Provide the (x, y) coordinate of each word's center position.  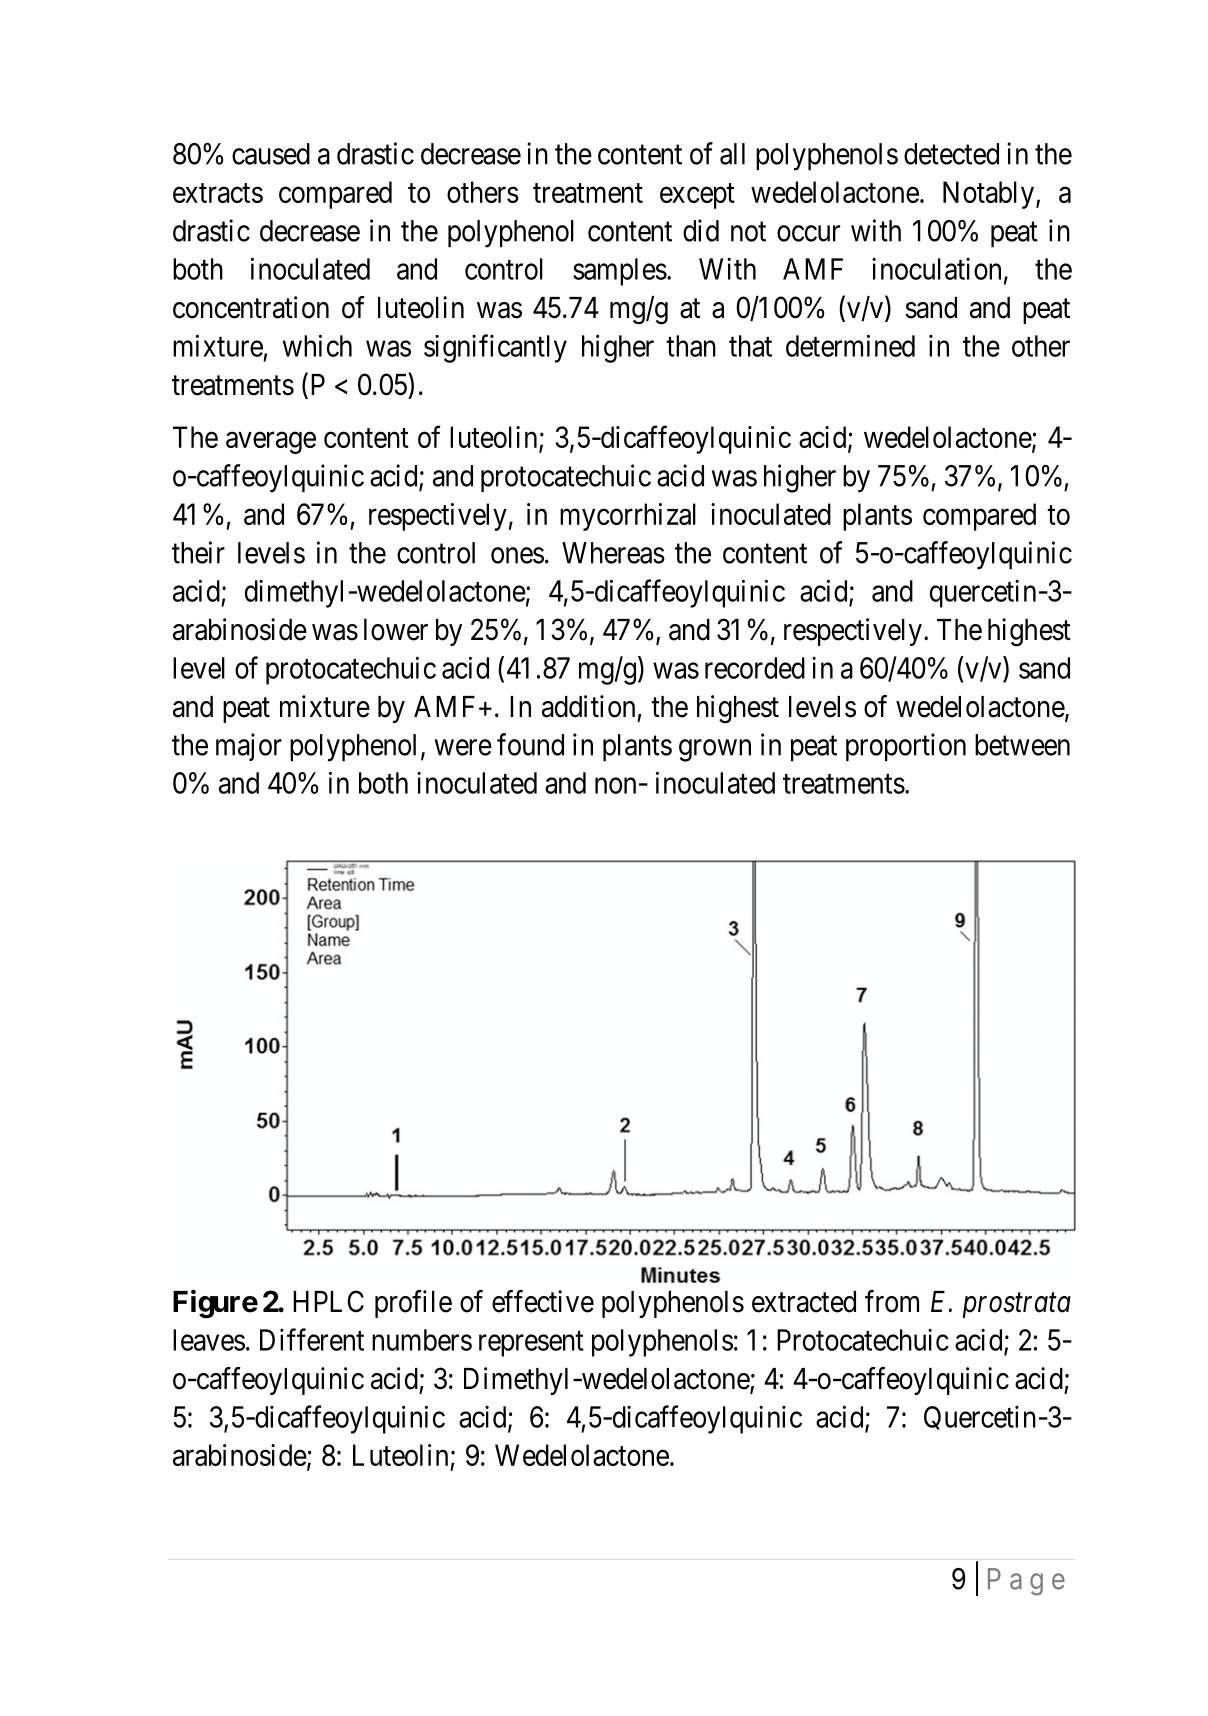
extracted (804, 1302)
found (530, 744)
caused (271, 154)
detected (951, 154)
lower (396, 630)
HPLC (328, 1301)
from (892, 1301)
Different (312, 1339)
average (271, 443)
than (691, 346)
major (249, 747)
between (1022, 745)
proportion (906, 747)
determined (850, 345)
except (697, 196)
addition (588, 706)
